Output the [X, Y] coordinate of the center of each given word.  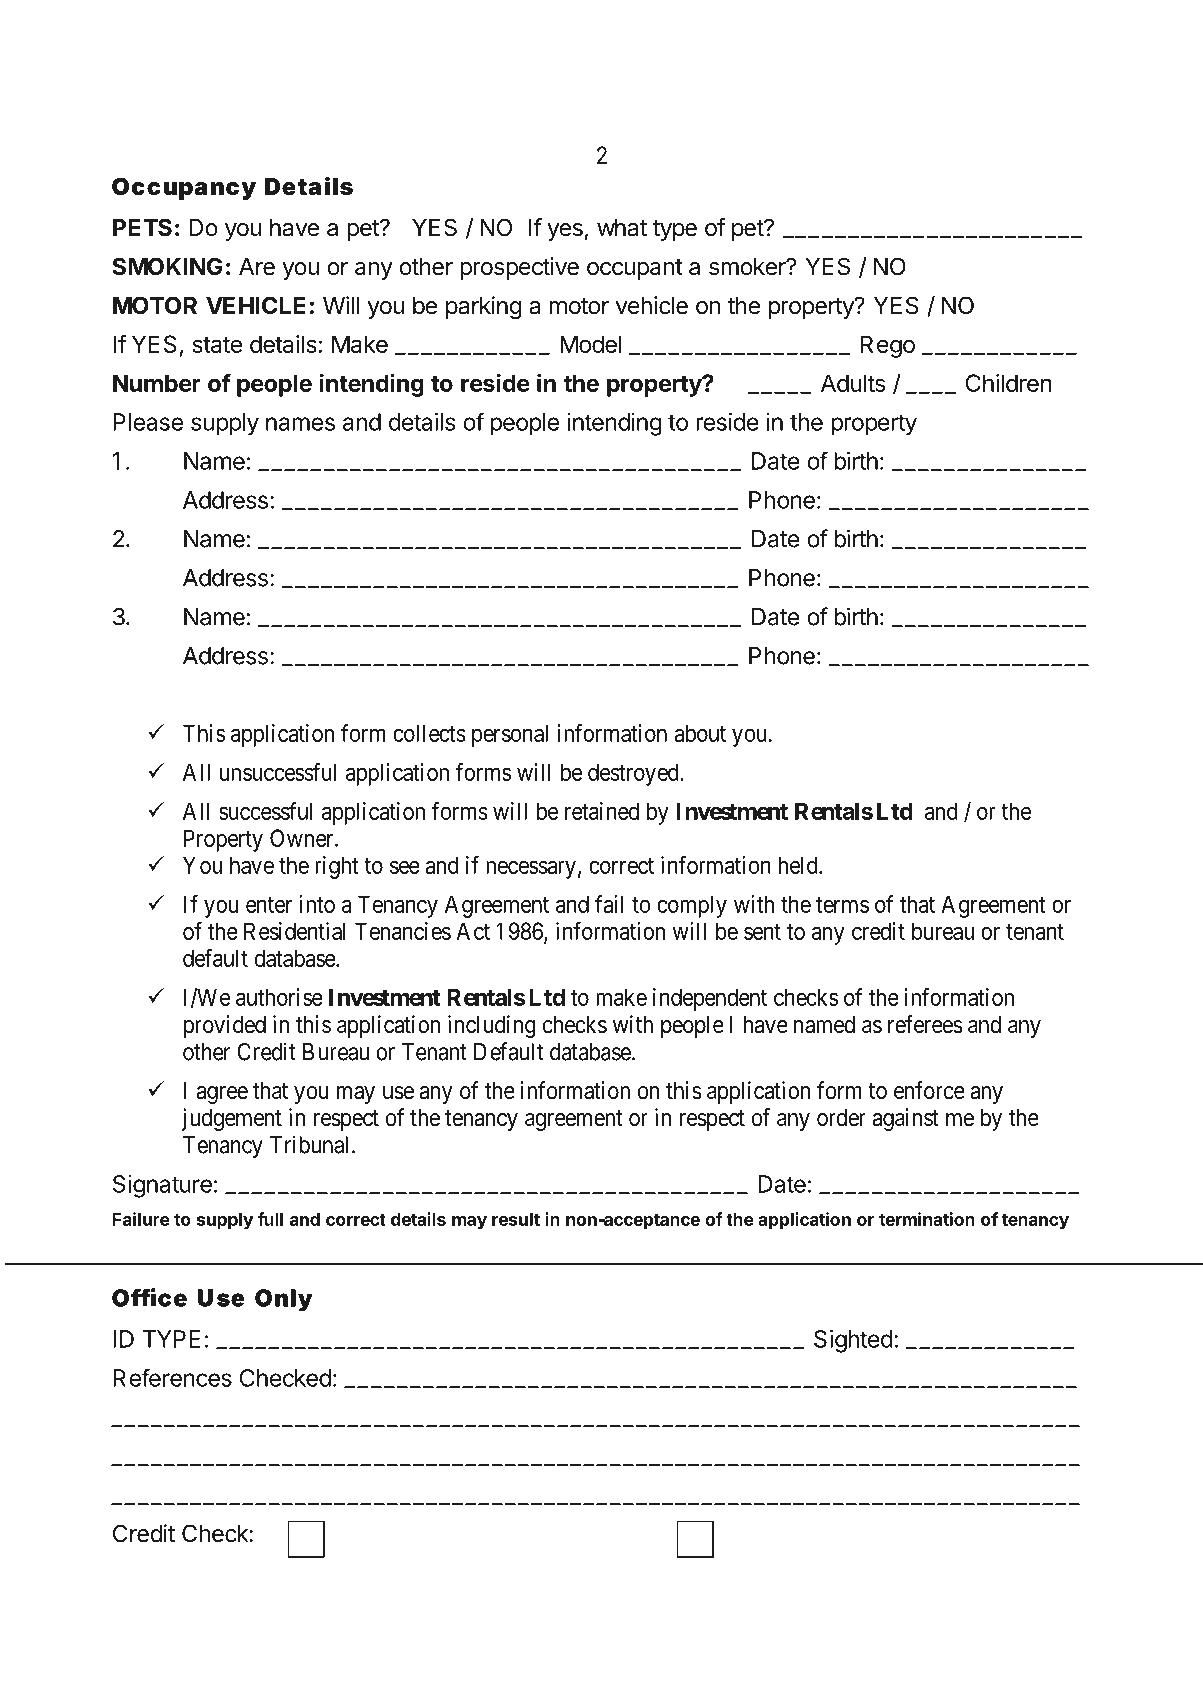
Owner [303, 838]
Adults [853, 383]
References [172, 1378]
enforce [929, 1090]
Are [257, 267]
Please [148, 422]
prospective [519, 268]
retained [602, 811]
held [799, 865]
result [516, 1219]
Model [591, 344]
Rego [888, 346]
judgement [232, 1119]
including [492, 1026]
